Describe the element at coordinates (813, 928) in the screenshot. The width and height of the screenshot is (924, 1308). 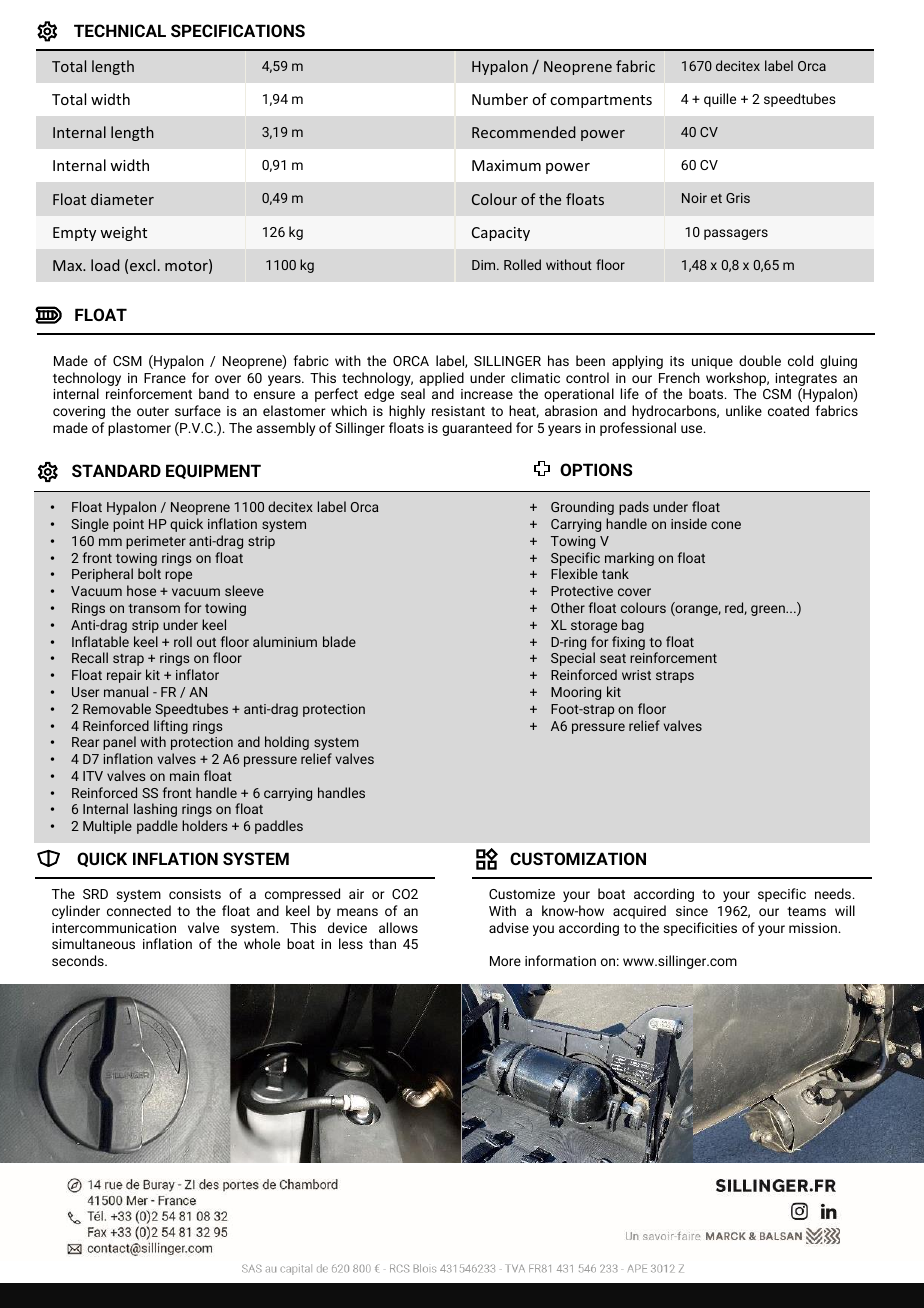
I see `mission` at that location.
